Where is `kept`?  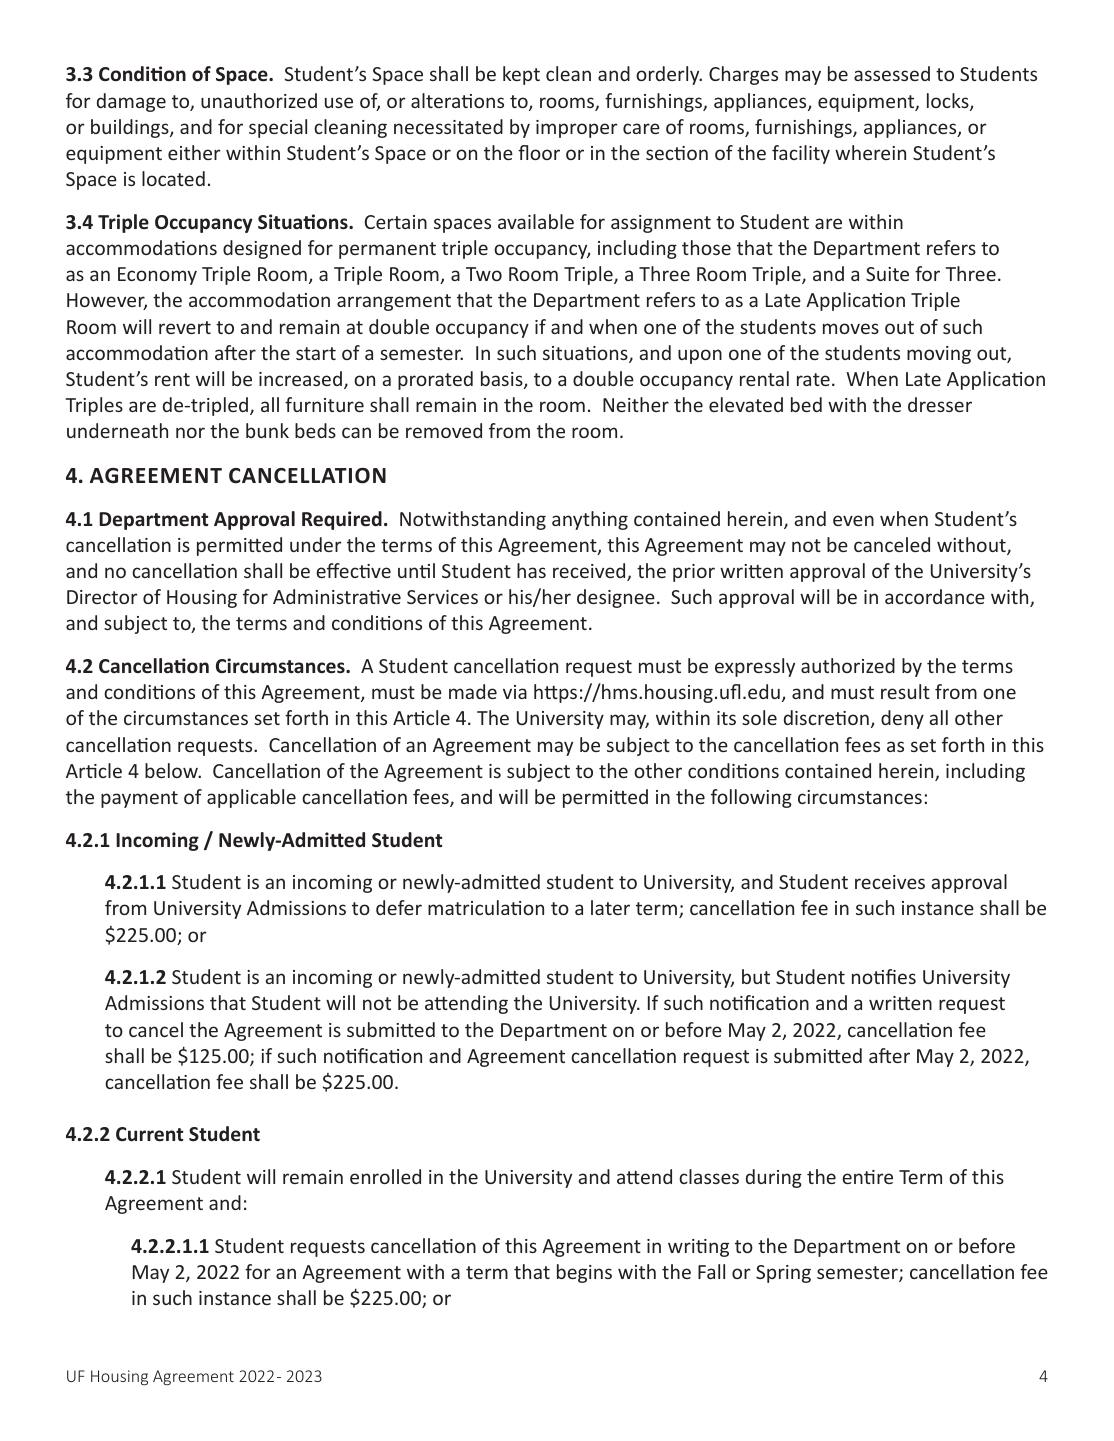
kept is located at coordinates (521, 75).
